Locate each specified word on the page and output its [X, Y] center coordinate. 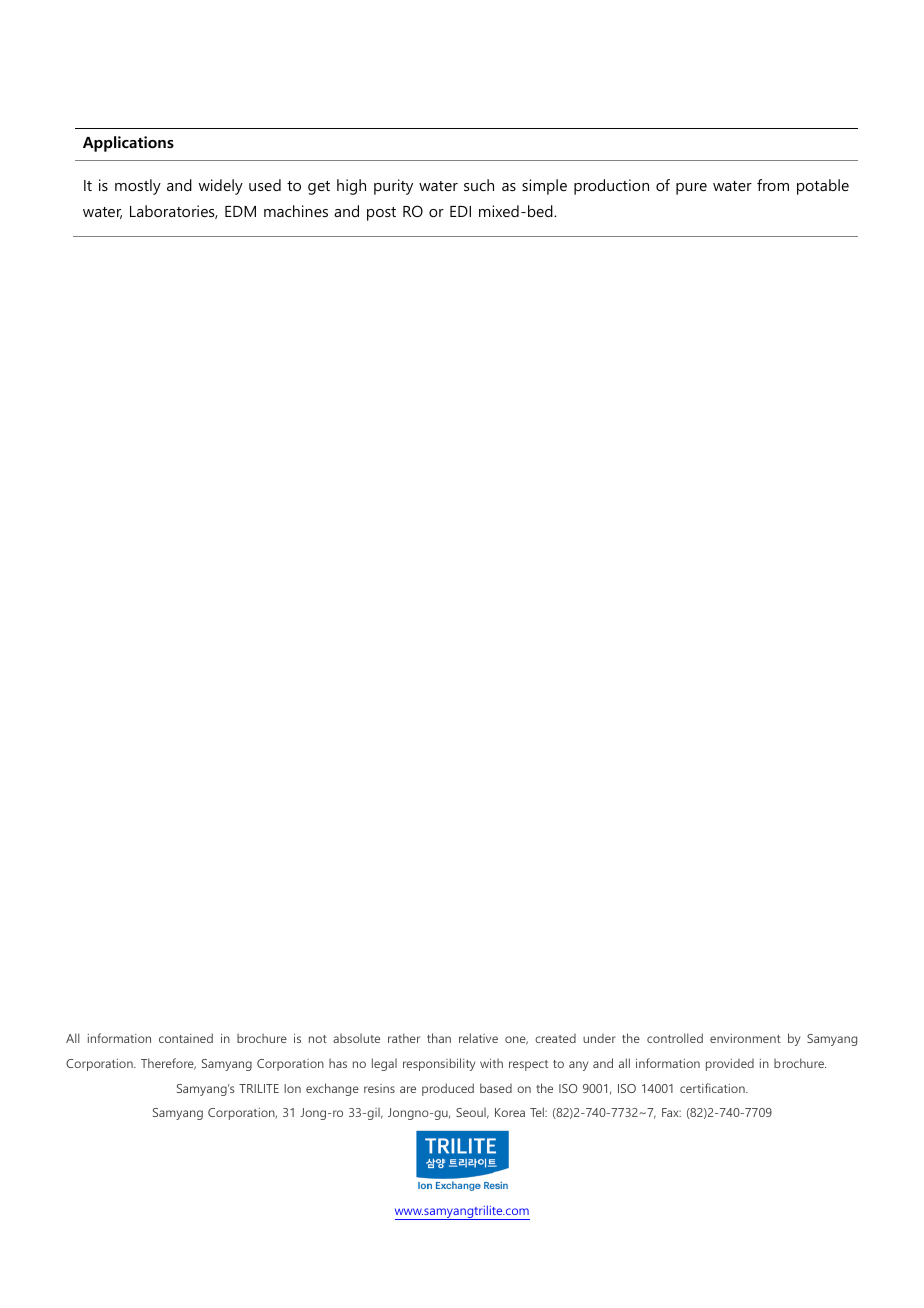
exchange [332, 1089]
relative [478, 1038]
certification [713, 1088]
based [496, 1088]
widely [221, 187]
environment [745, 1038]
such [479, 185]
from [773, 185]
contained [186, 1038]
